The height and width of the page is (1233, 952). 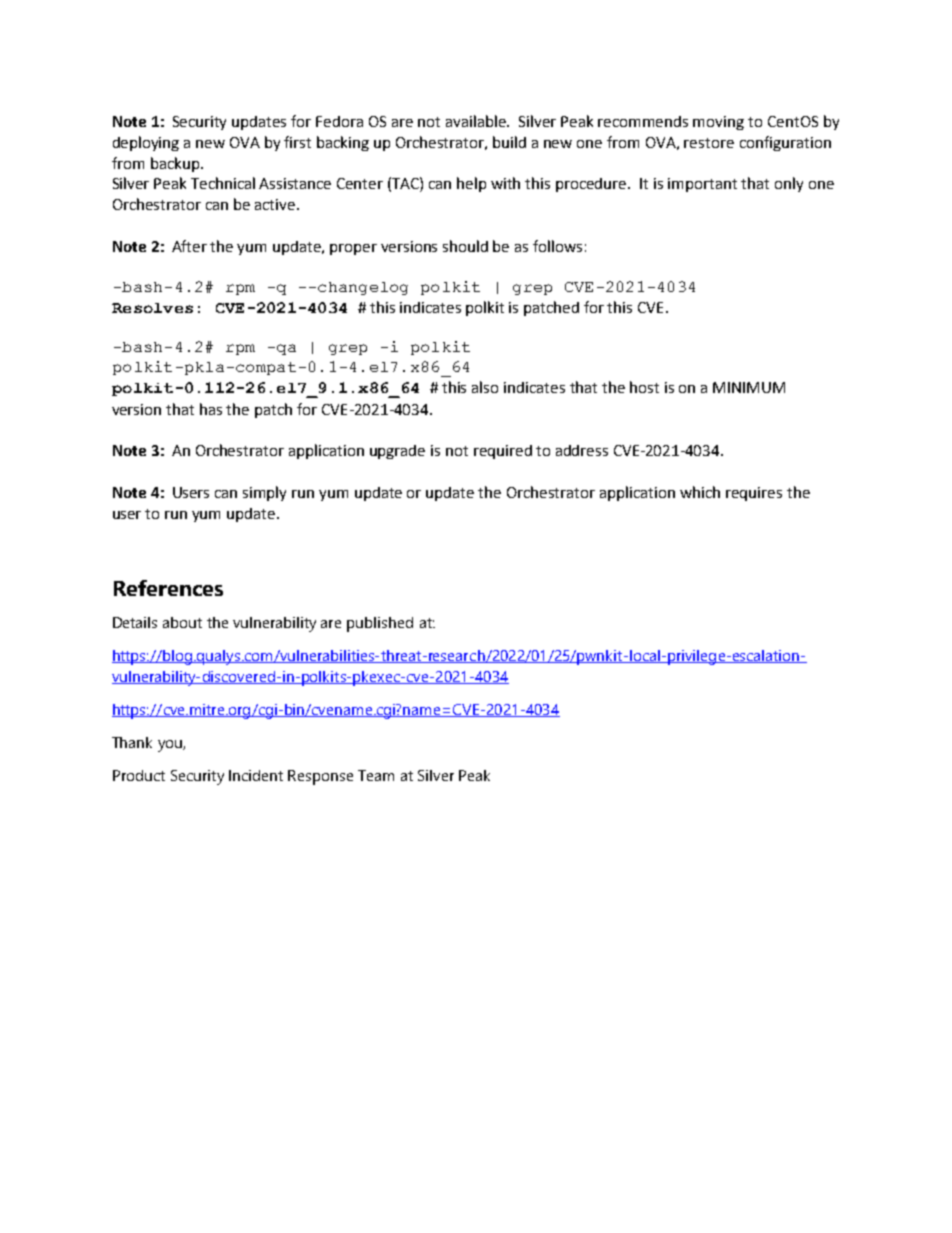 What do you see at coordinates (700, 492) in the page?
I see `which` at bounding box center [700, 492].
